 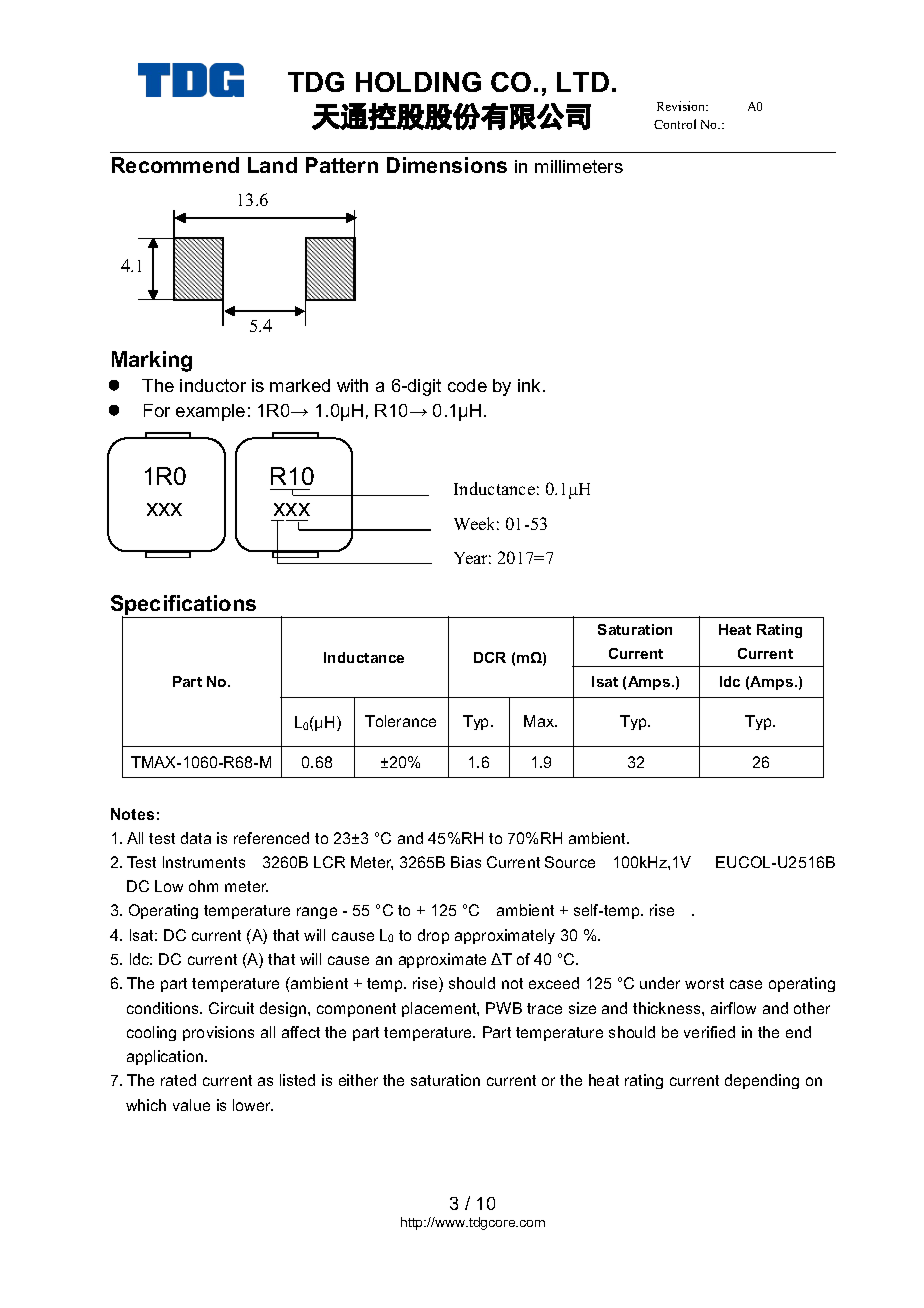 What do you see at coordinates (504, 1008) in the screenshot?
I see `PWB` at bounding box center [504, 1008].
